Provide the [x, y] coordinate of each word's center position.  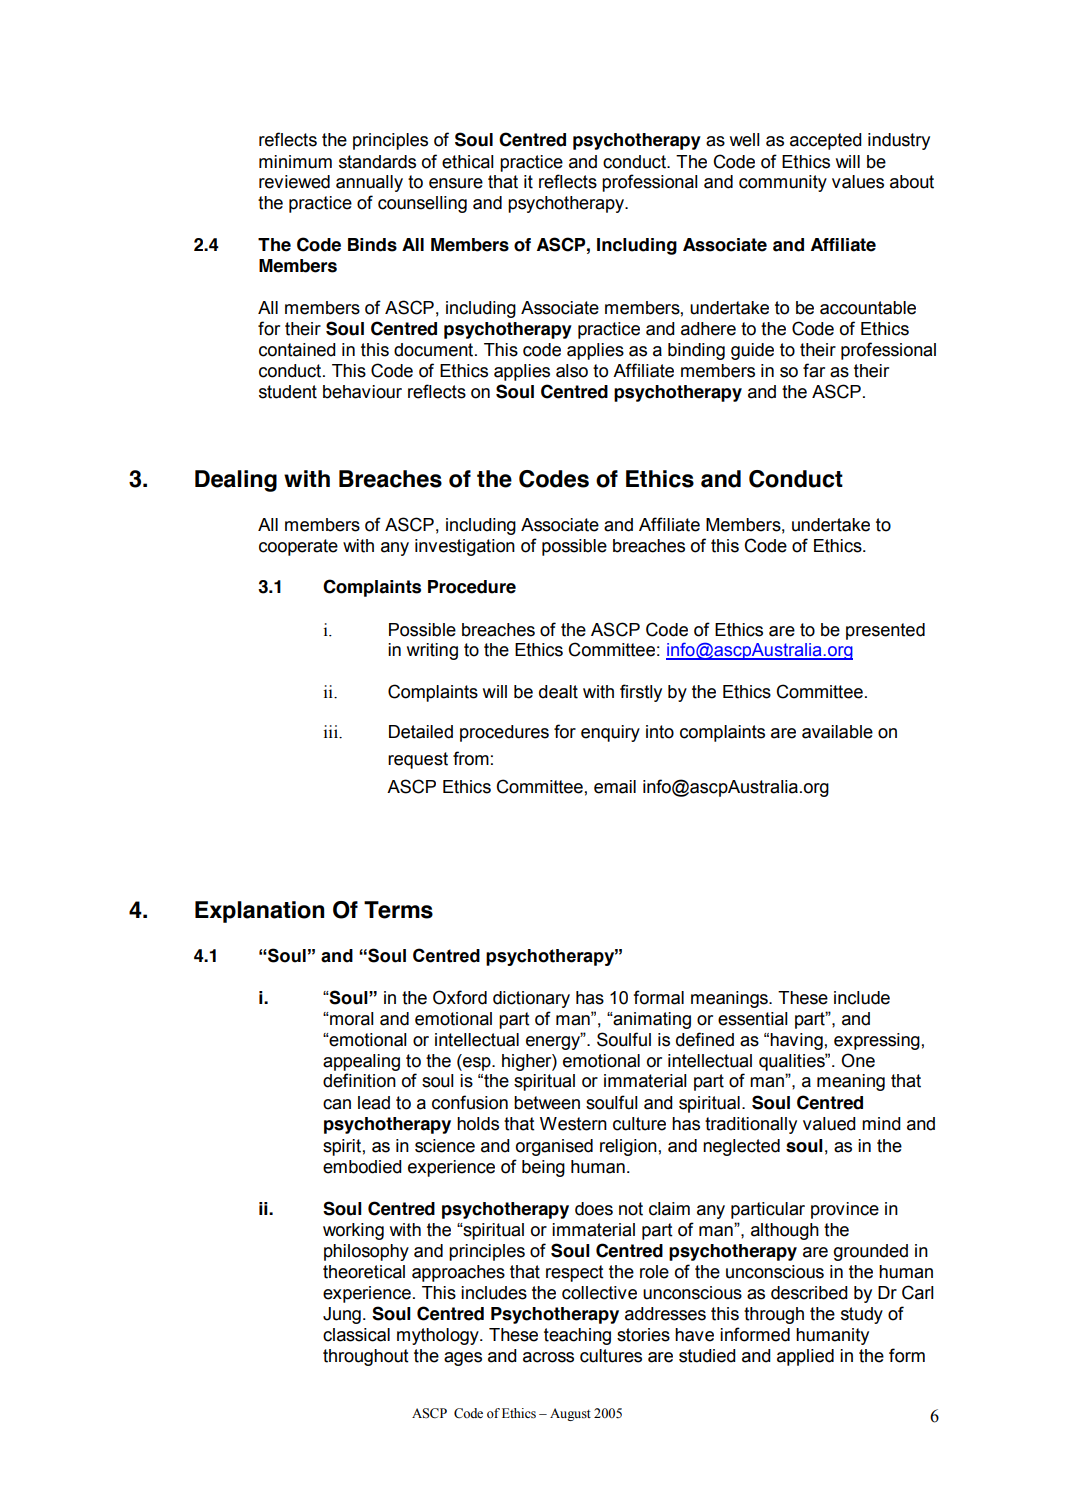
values [858, 182]
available [837, 732]
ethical [468, 162]
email [615, 787]
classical [356, 1335]
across [548, 1357]
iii [332, 731]
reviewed [294, 182]
